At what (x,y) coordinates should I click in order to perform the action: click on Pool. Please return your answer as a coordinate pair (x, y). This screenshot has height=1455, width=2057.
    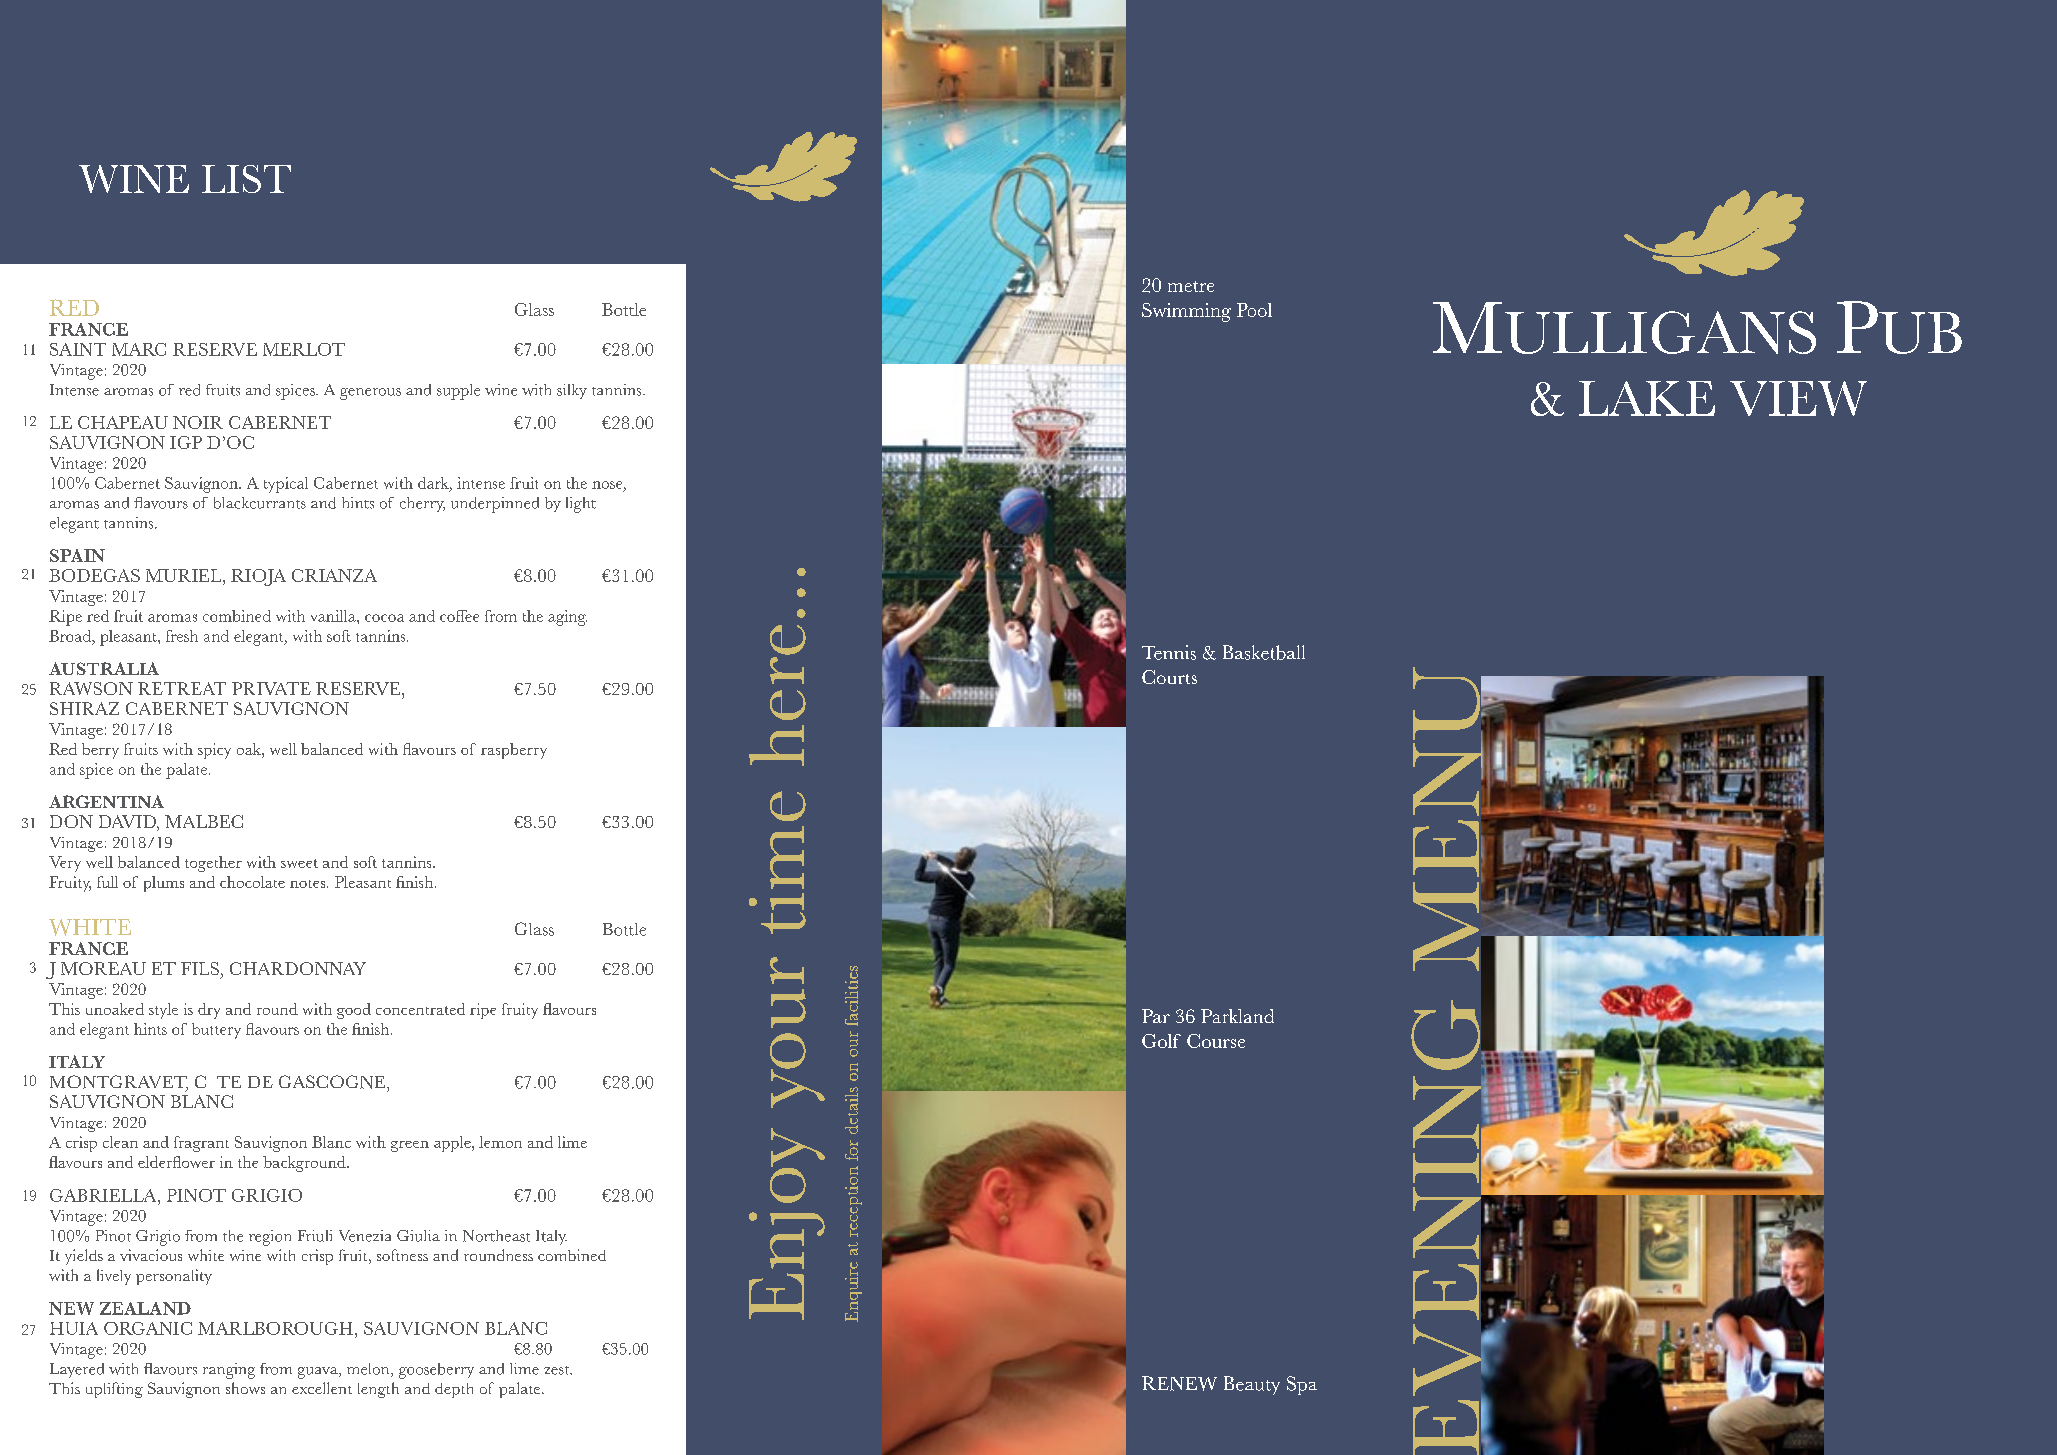
    Looking at the image, I should click on (1254, 310).
